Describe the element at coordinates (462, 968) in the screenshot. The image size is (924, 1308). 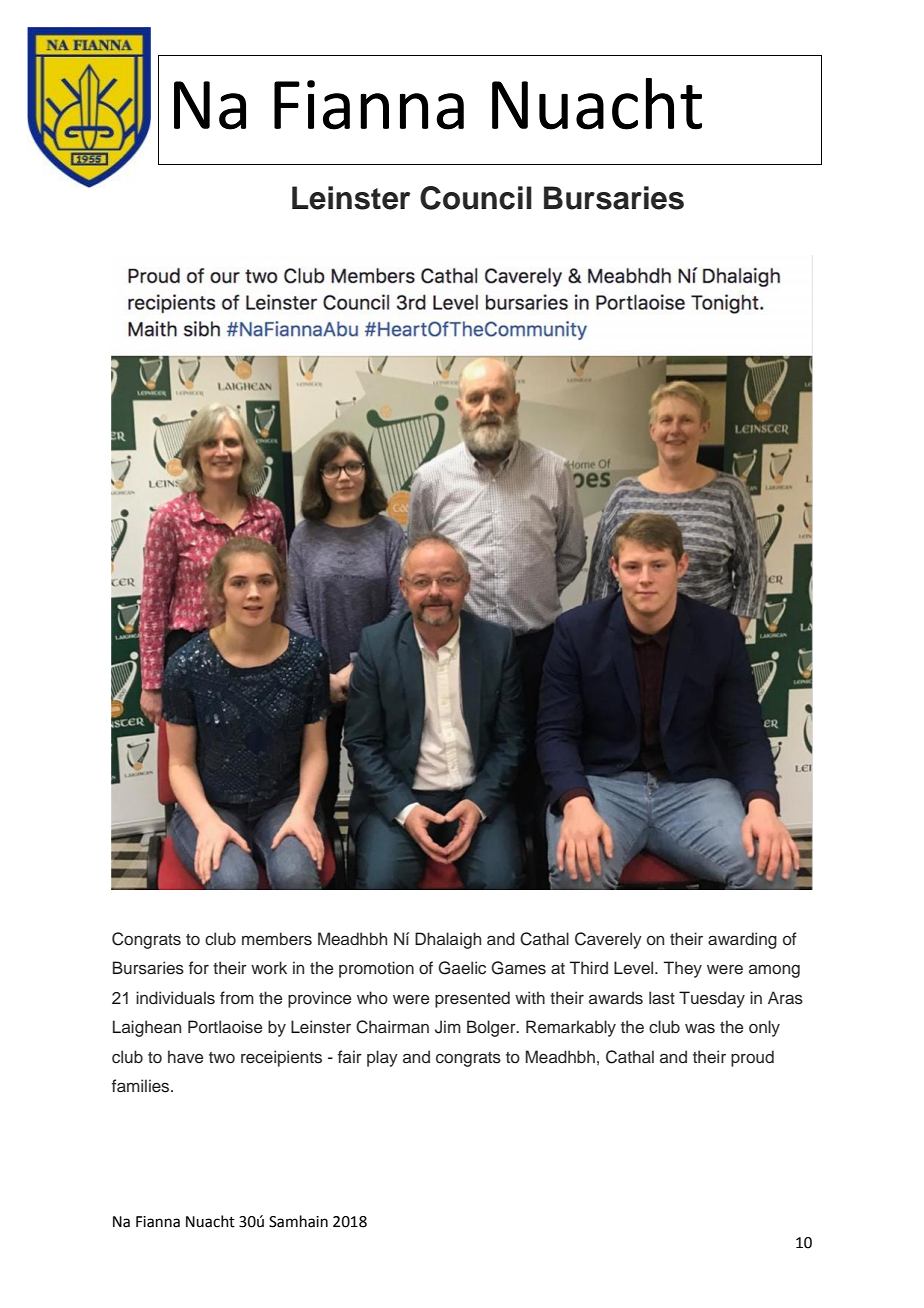
I see `Gaelic` at that location.
